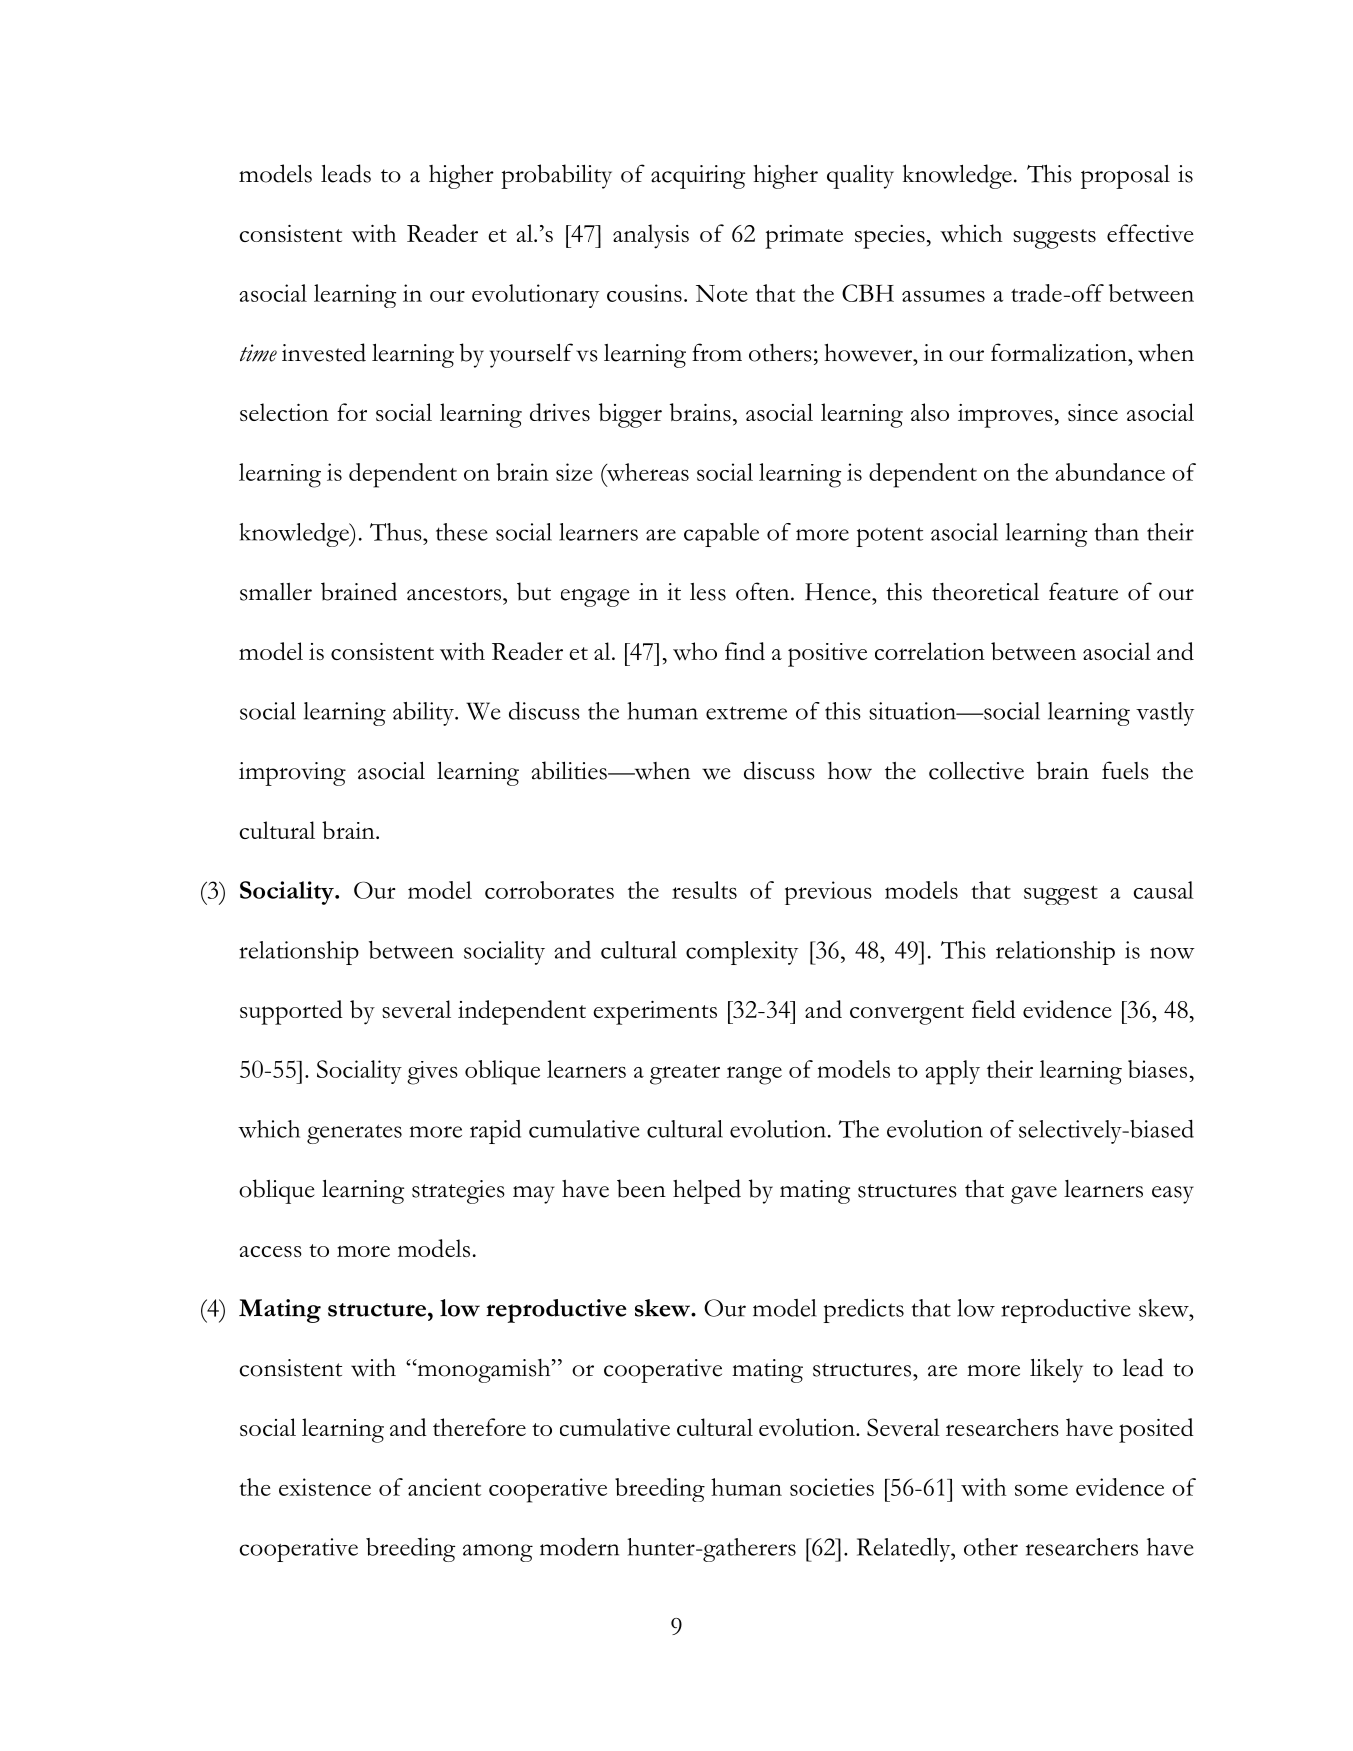 This image has height=1751, width=1353. I want to click on Thus, so click(397, 532).
